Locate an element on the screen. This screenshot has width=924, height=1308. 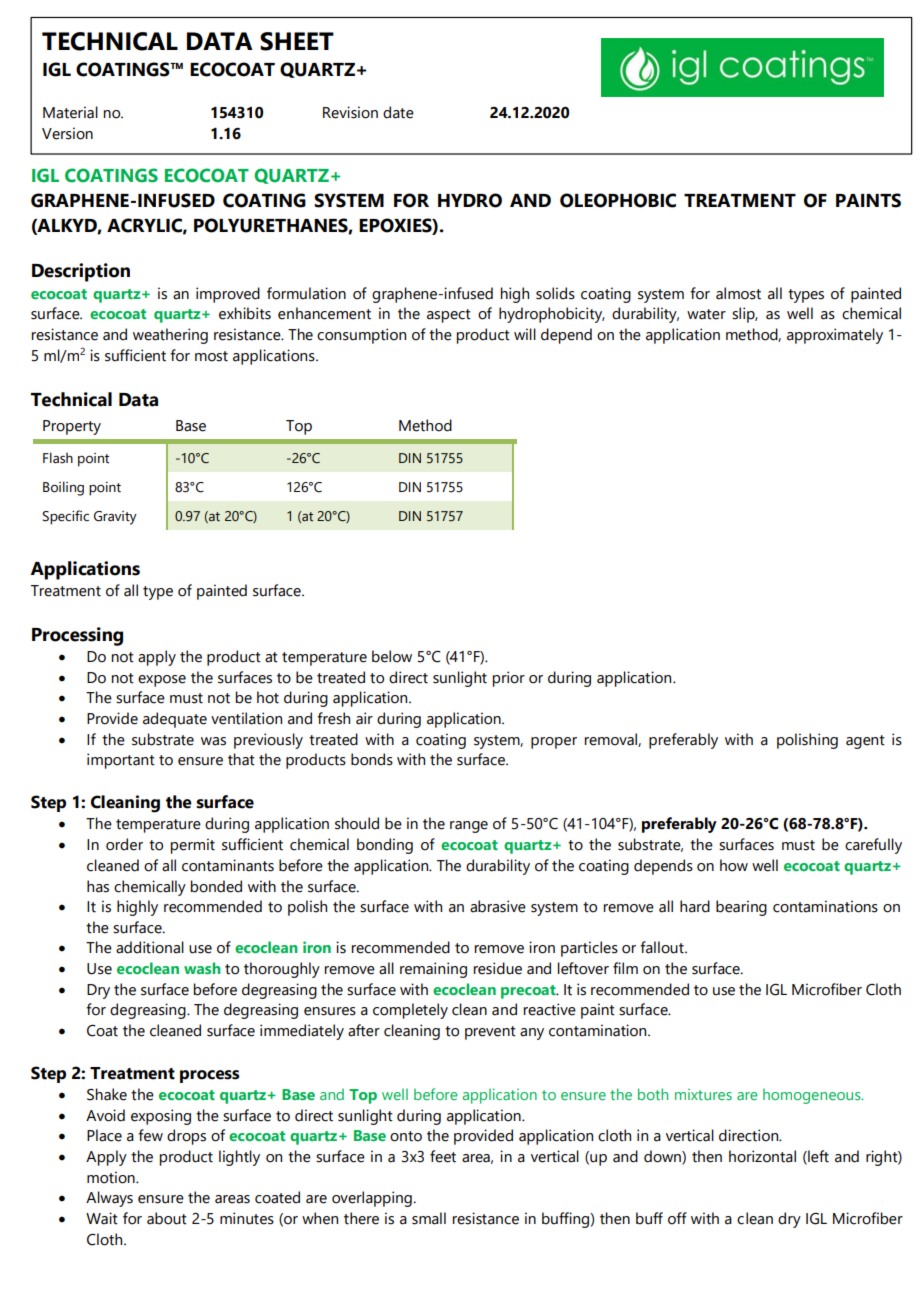
horizontal is located at coordinates (762, 1156).
